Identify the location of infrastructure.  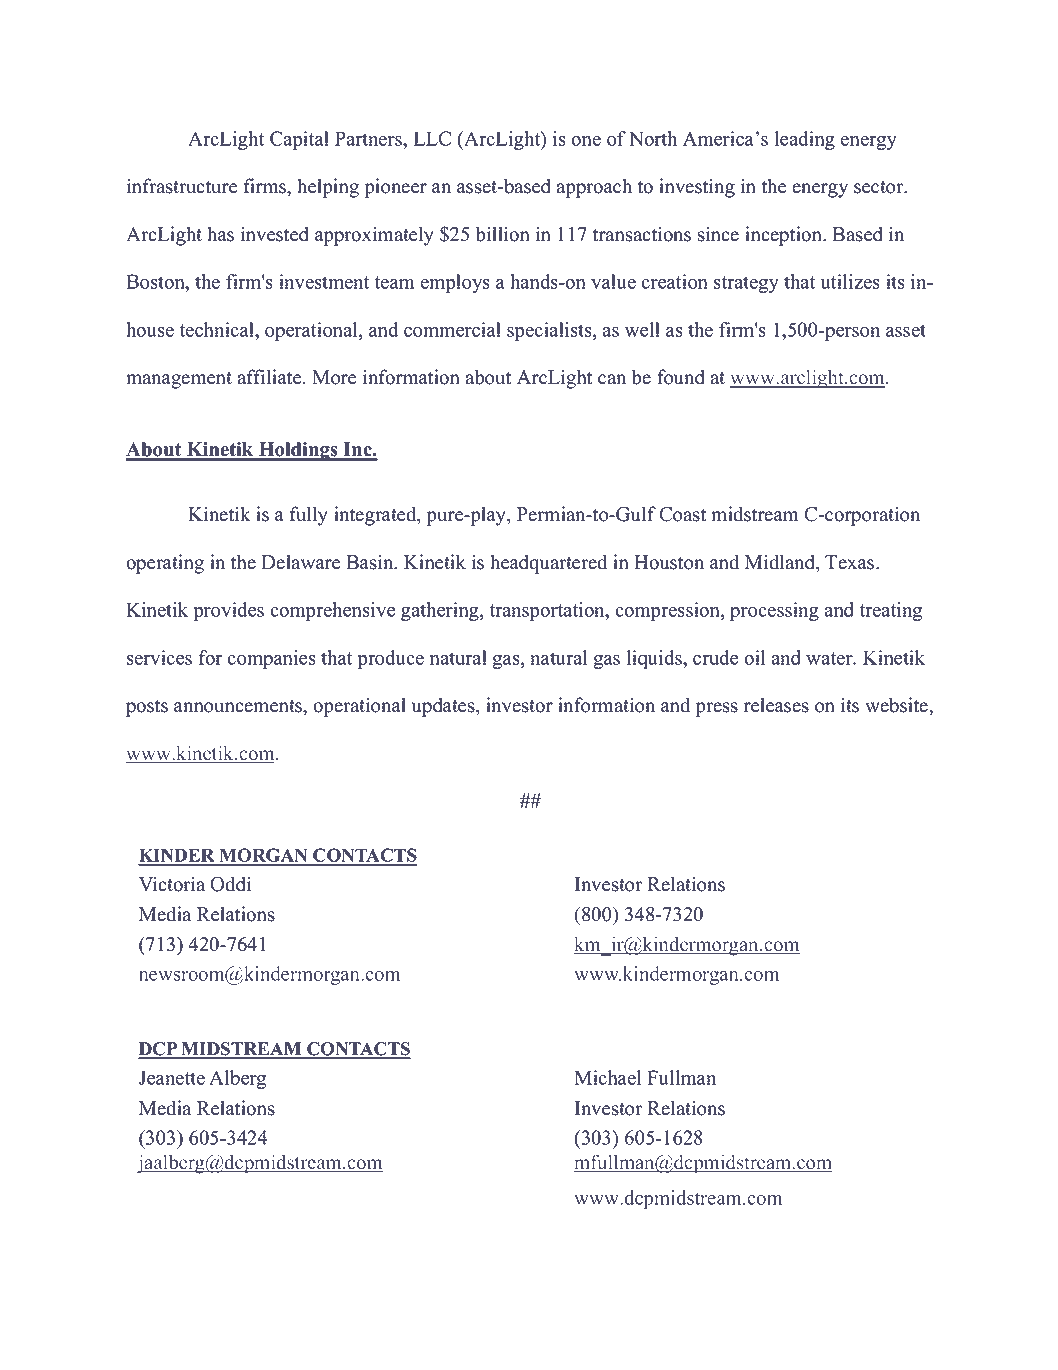
(182, 186).
